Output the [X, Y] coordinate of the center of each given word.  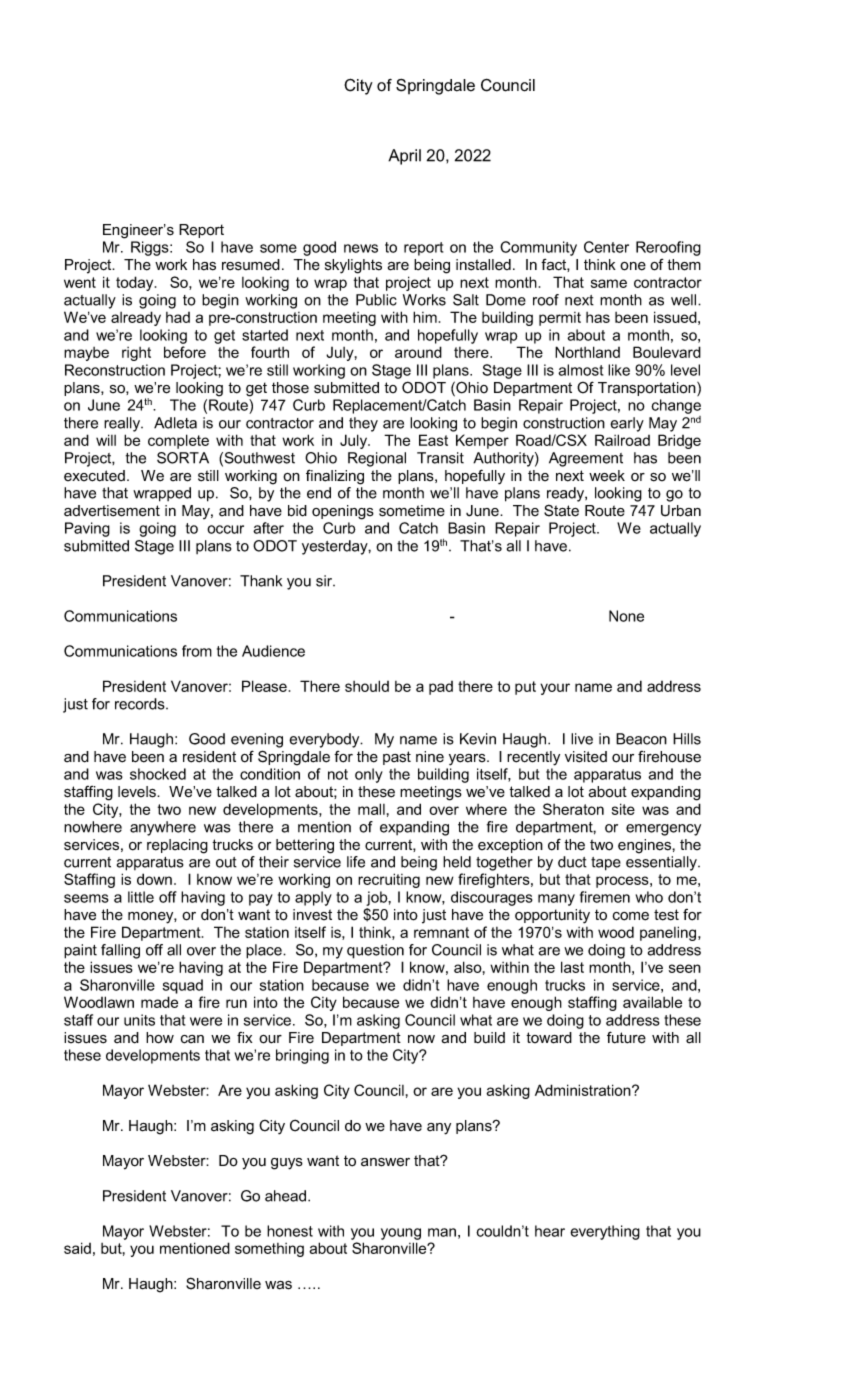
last [572, 967]
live [582, 739]
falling [120, 951]
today [136, 283]
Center [606, 247]
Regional [377, 459]
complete [178, 441]
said [77, 1248]
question [375, 951]
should [367, 686]
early [627, 424]
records [141, 704]
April [404, 157]
